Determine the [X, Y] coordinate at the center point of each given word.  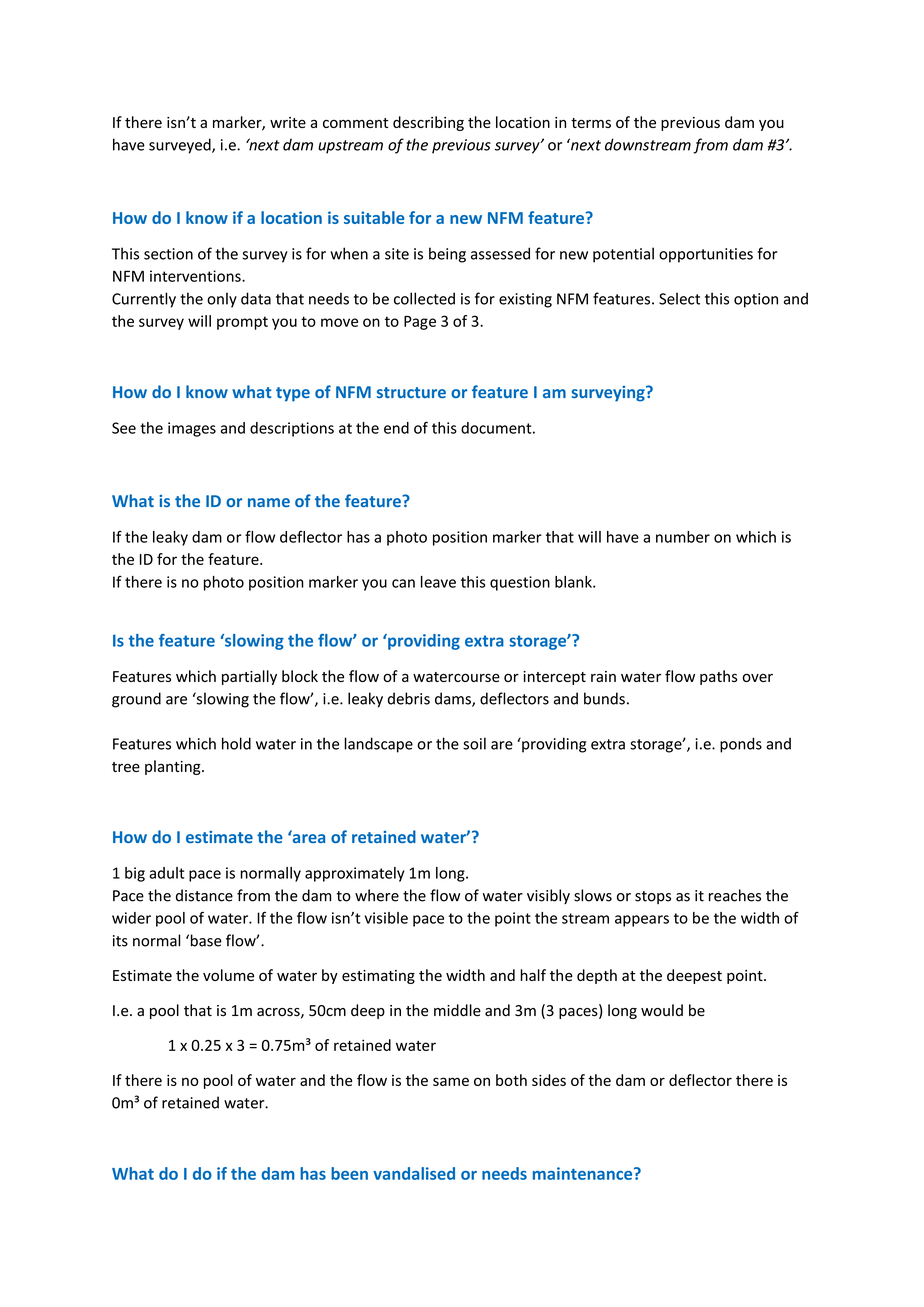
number [683, 537]
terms [591, 123]
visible [386, 918]
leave [438, 582]
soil [474, 743]
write [288, 122]
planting [174, 767]
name [269, 502]
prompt [242, 323]
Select [679, 298]
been [349, 1173]
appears [642, 921]
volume [228, 975]
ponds [741, 745]
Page [420, 323]
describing [428, 123]
